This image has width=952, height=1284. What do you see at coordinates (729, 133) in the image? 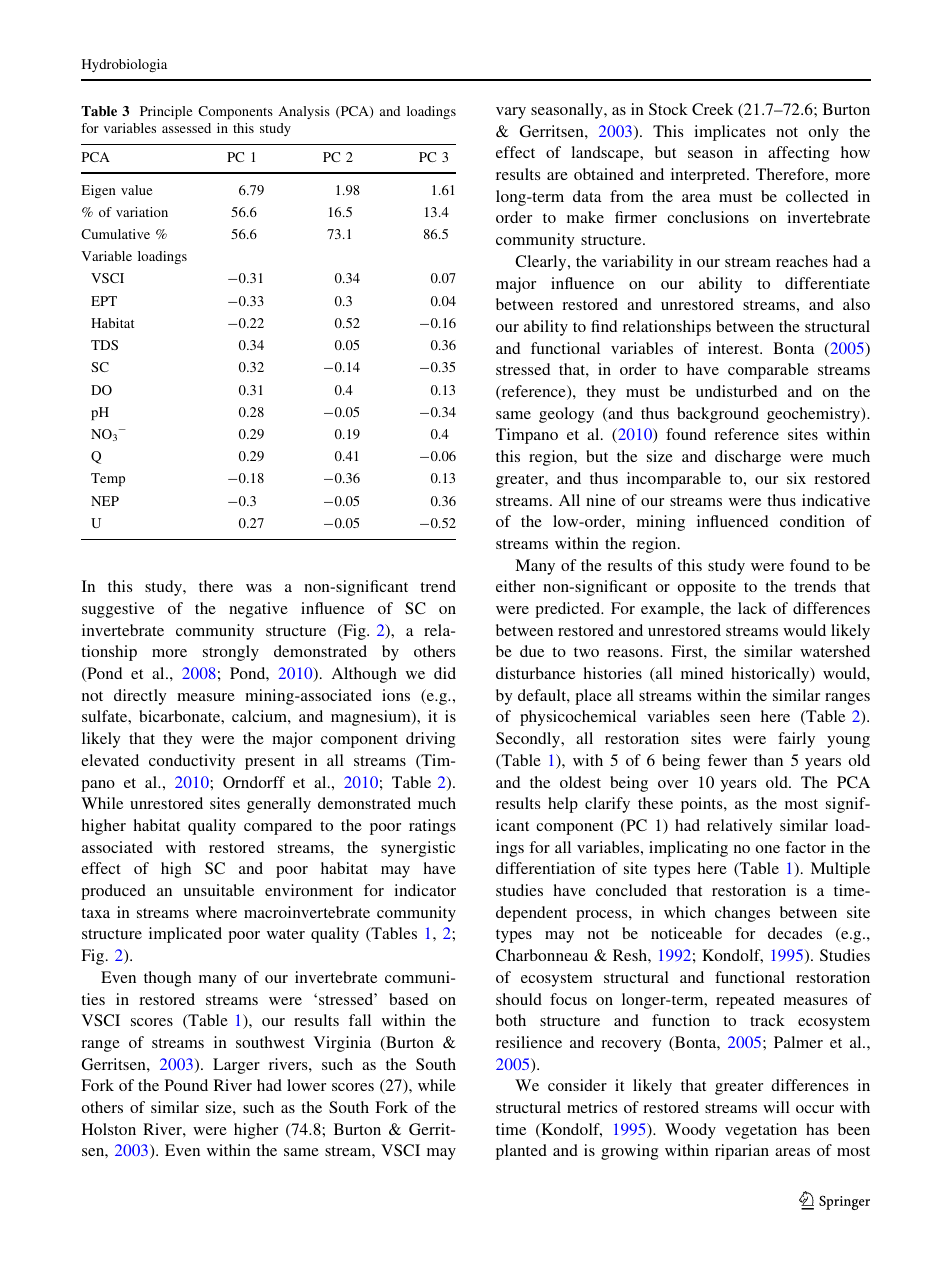
I see `implicates` at bounding box center [729, 133].
